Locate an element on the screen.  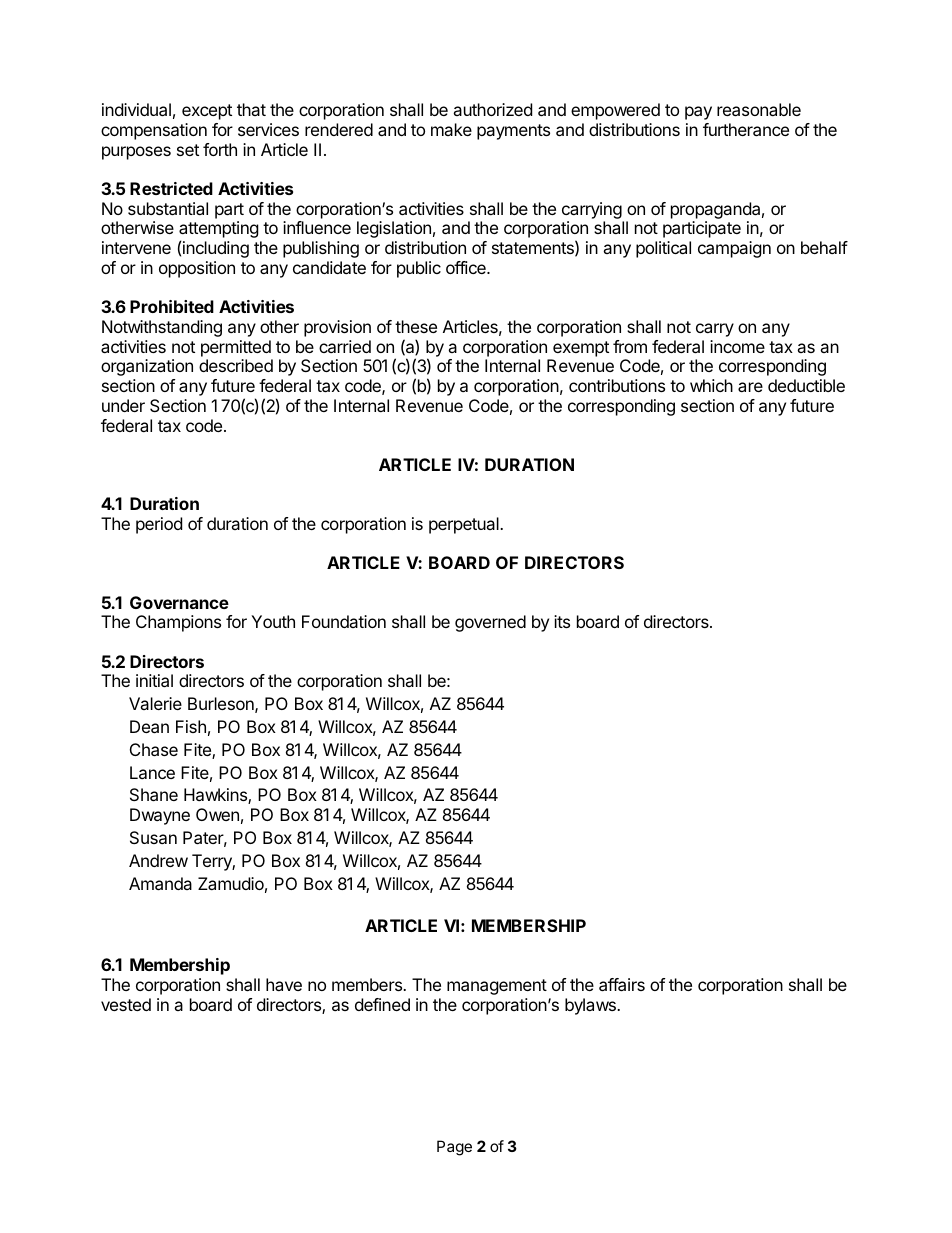
Champions is located at coordinates (178, 623).
